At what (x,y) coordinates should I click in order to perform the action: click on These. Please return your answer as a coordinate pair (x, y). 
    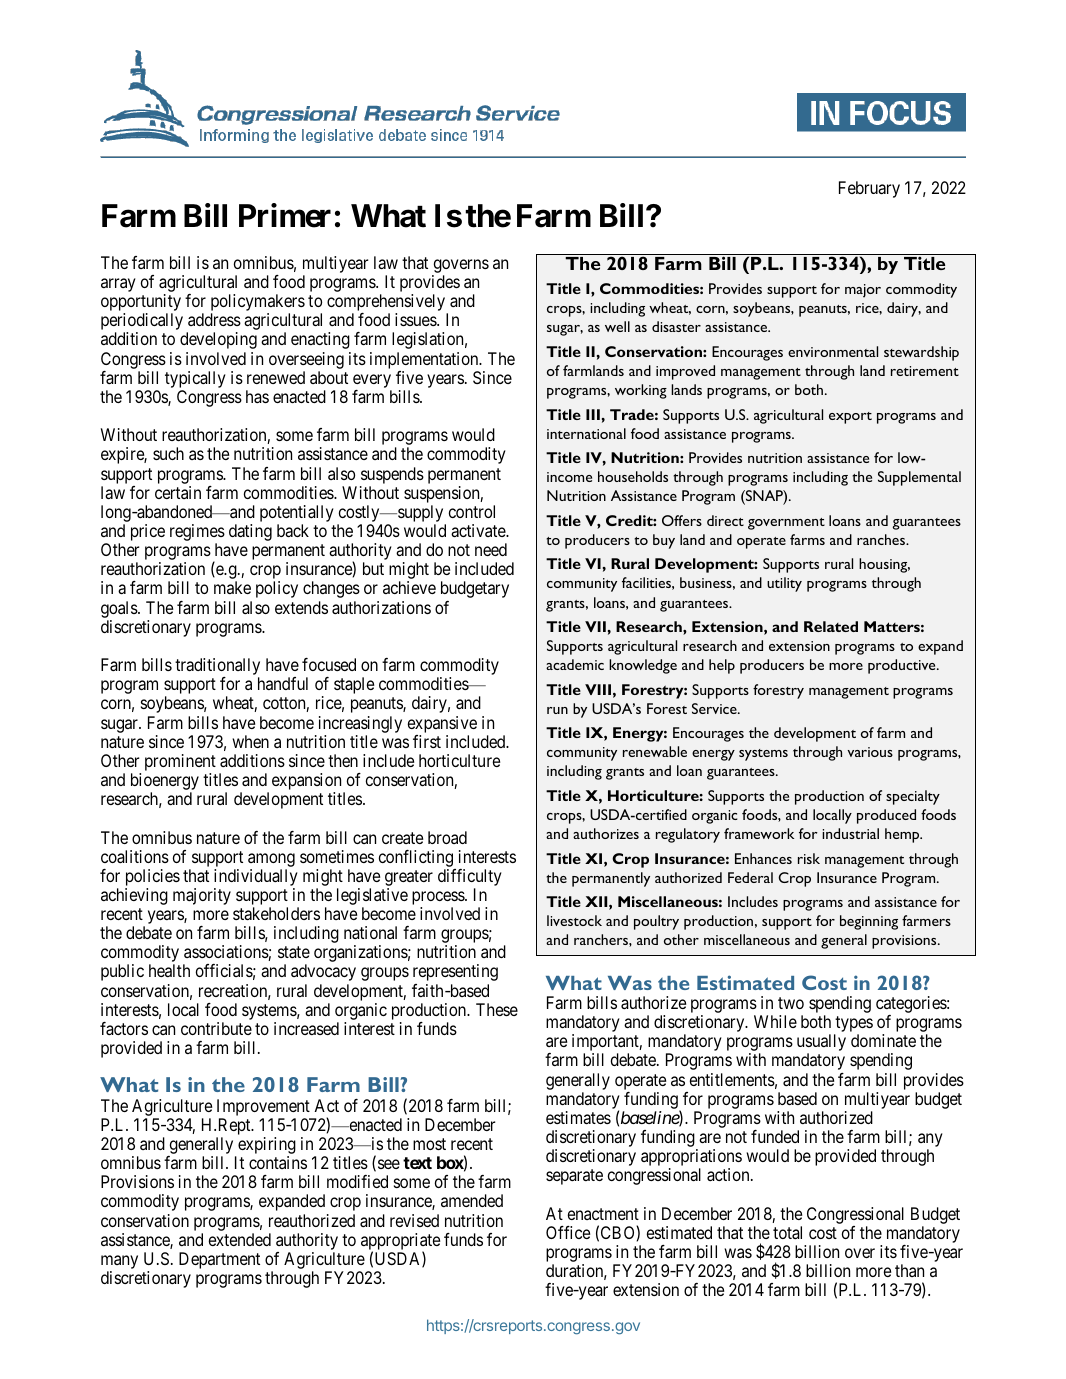
    Looking at the image, I should click on (497, 1009).
